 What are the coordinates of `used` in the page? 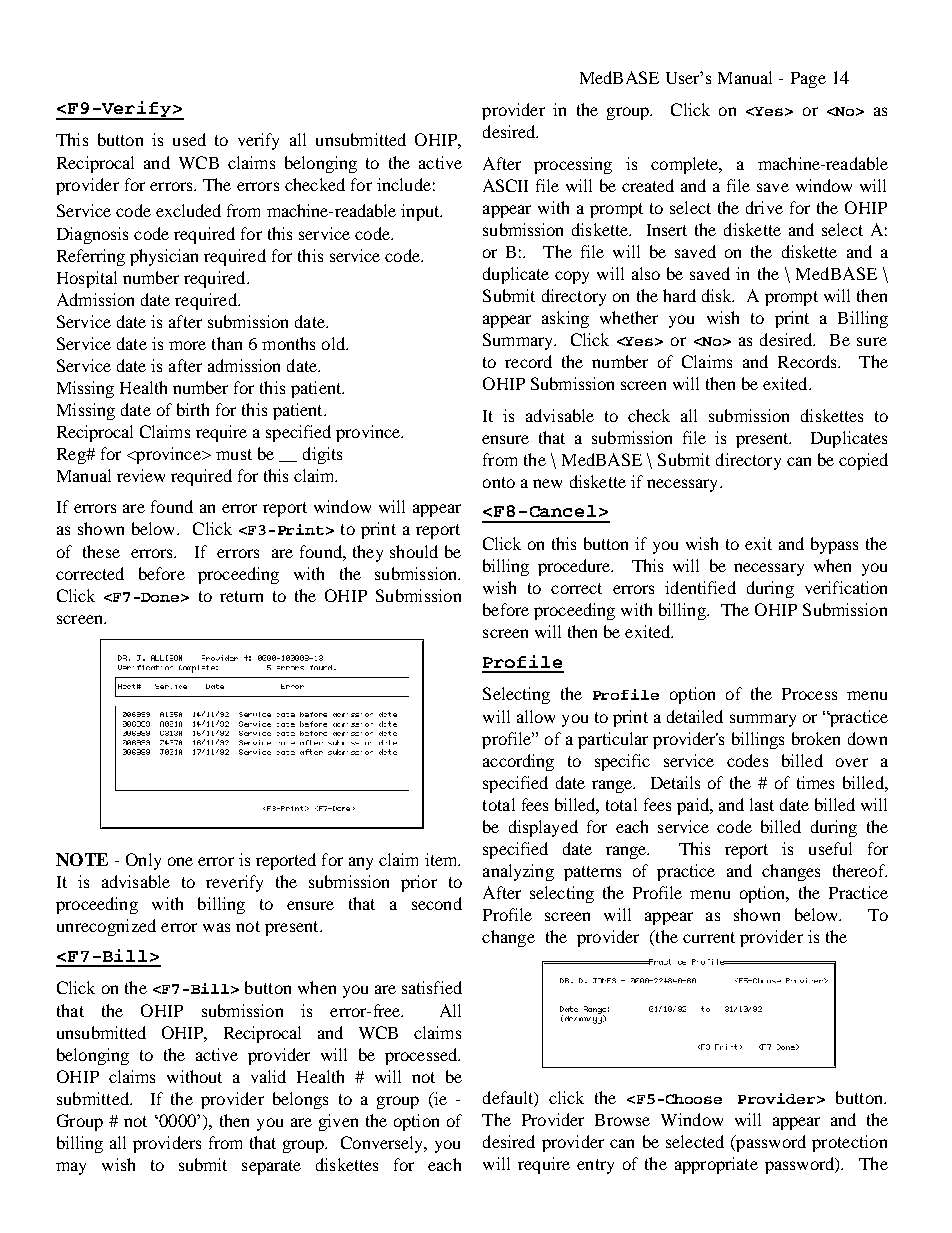 It's located at (189, 139).
